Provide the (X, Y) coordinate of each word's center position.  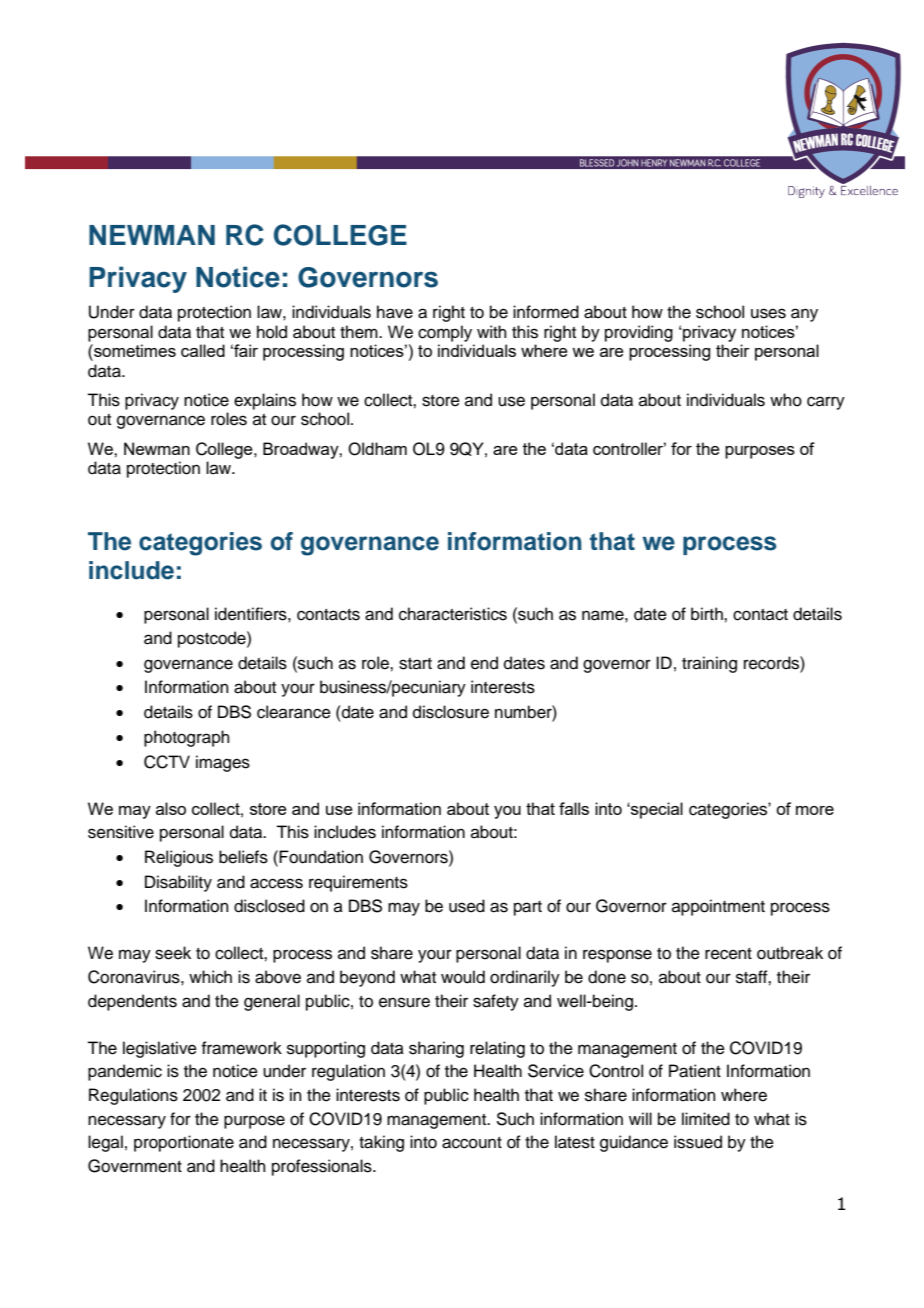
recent (728, 954)
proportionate (184, 1143)
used (467, 906)
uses (768, 313)
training (709, 664)
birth (708, 614)
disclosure (451, 712)
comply (445, 333)
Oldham (377, 449)
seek (173, 953)
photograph (187, 738)
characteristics (453, 614)
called (203, 350)
